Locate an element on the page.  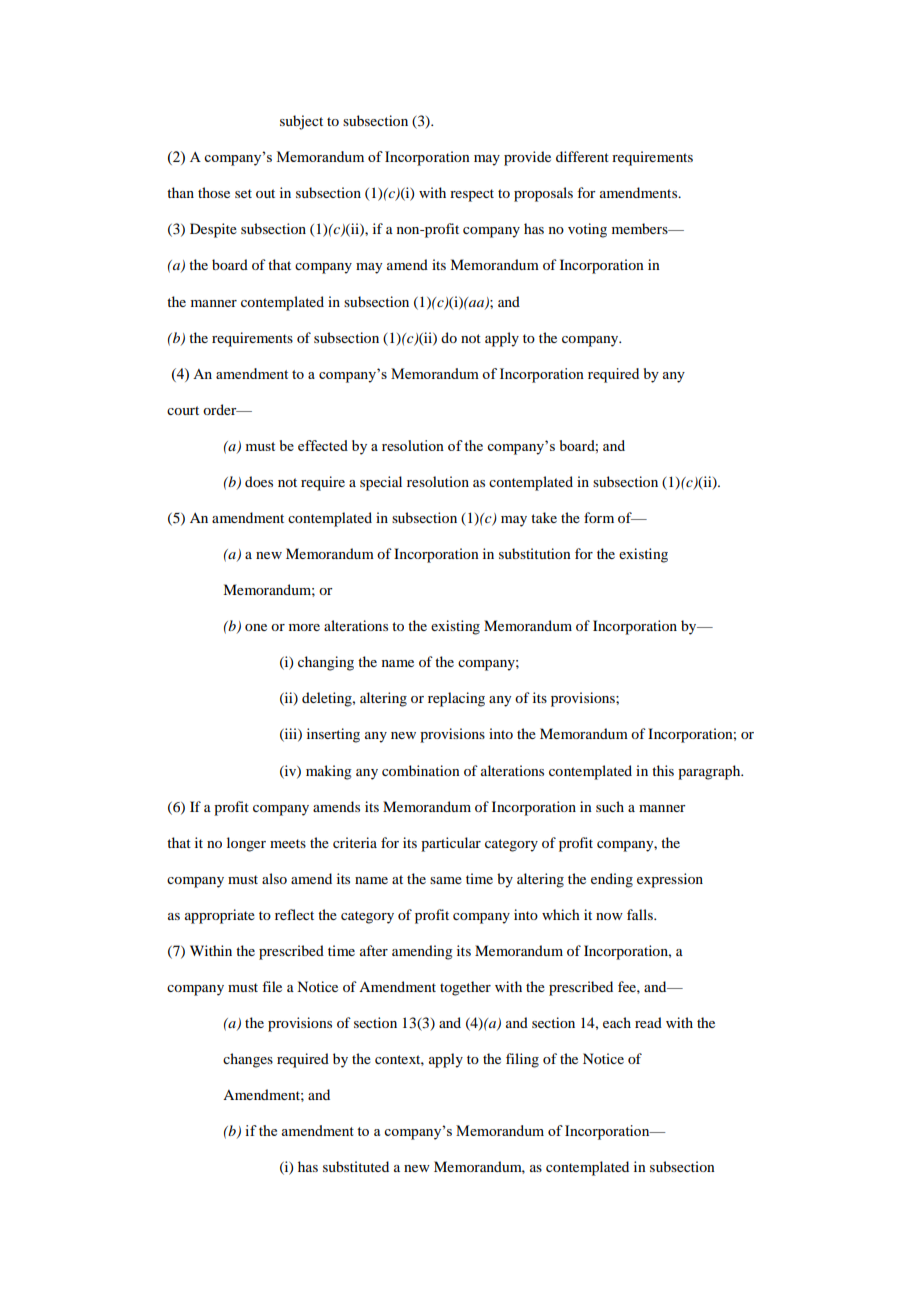
respect is located at coordinates (472, 195).
